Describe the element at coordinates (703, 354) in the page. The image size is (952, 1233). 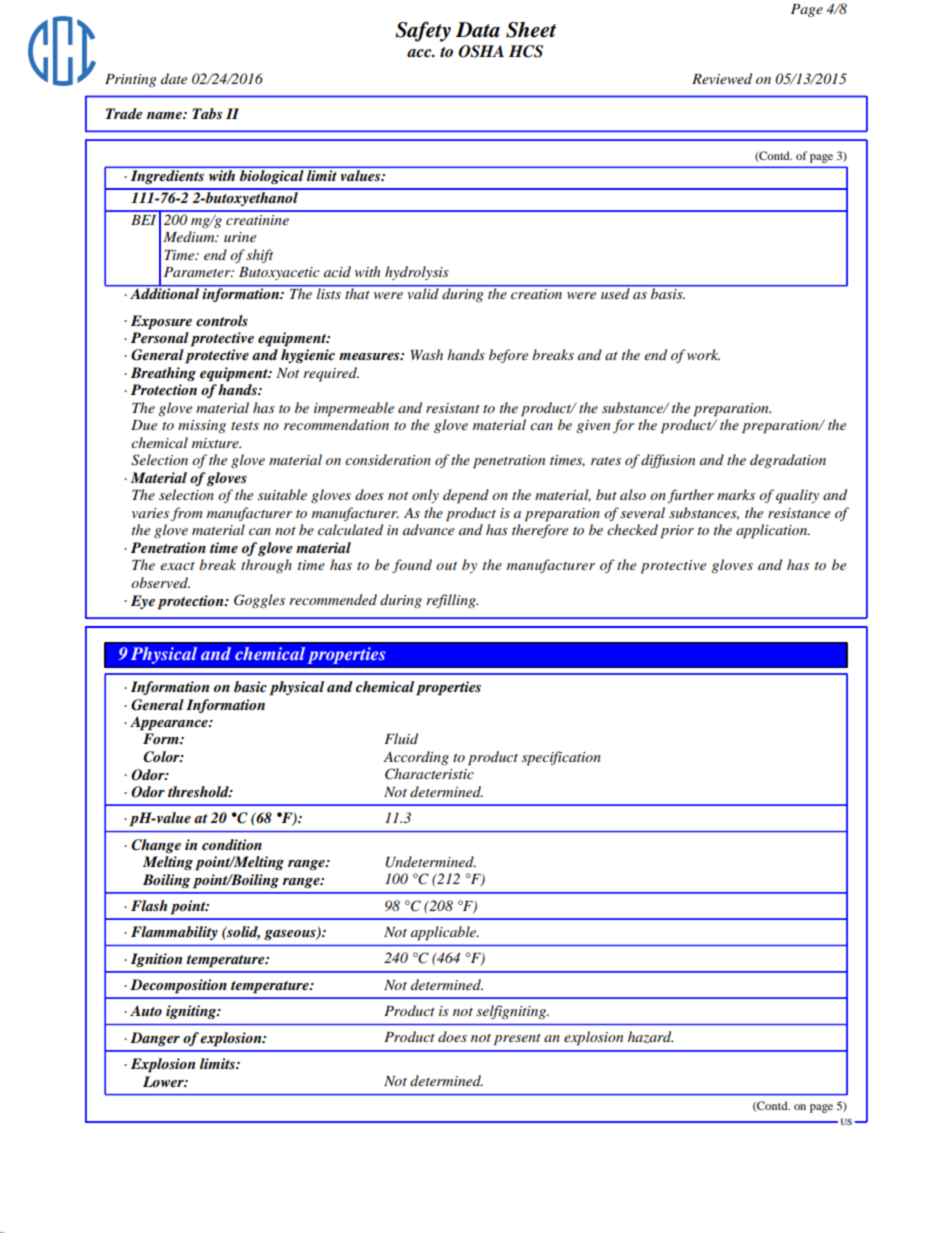
I see `work` at that location.
